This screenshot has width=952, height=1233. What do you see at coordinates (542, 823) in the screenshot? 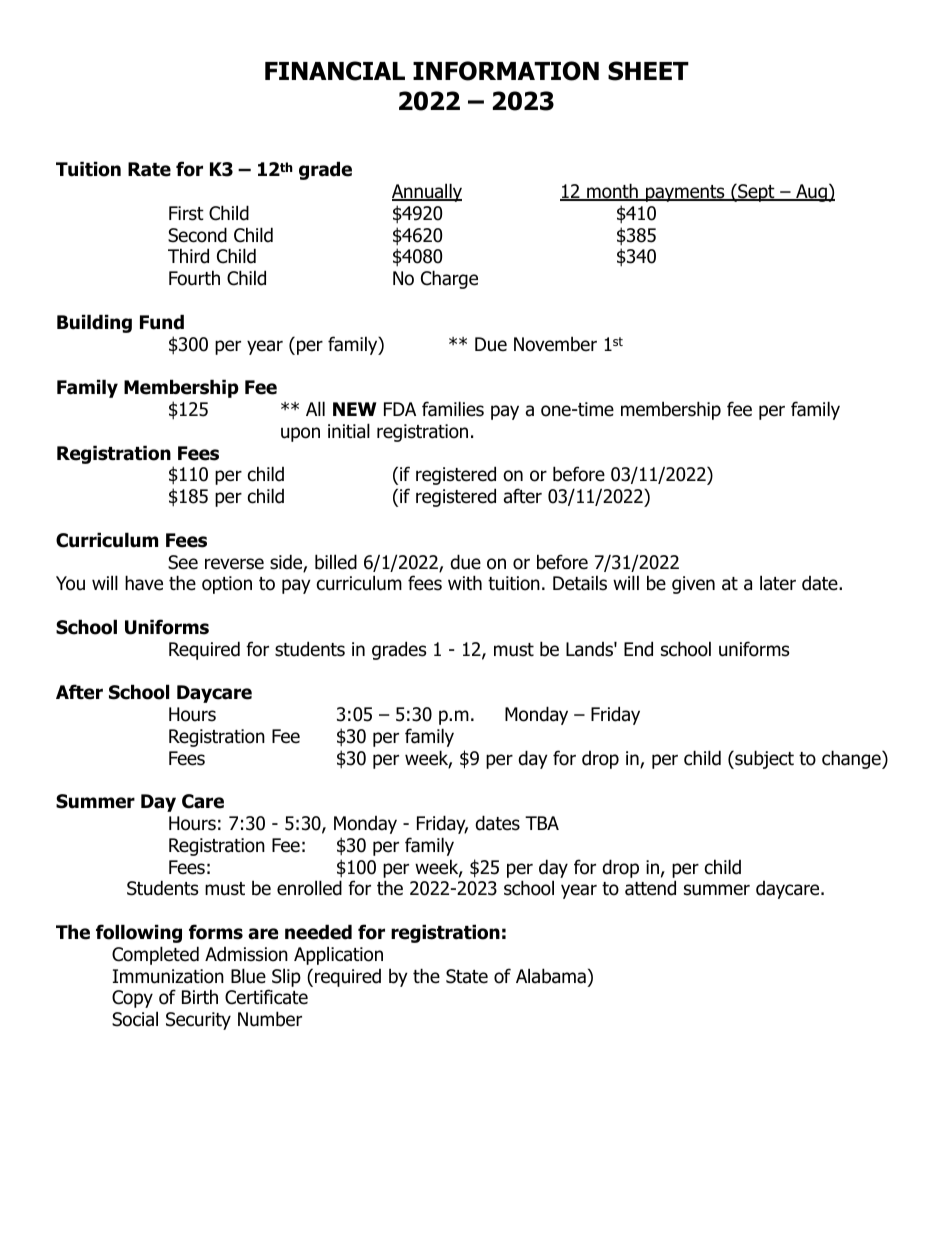
I see `TBA` at bounding box center [542, 823].
